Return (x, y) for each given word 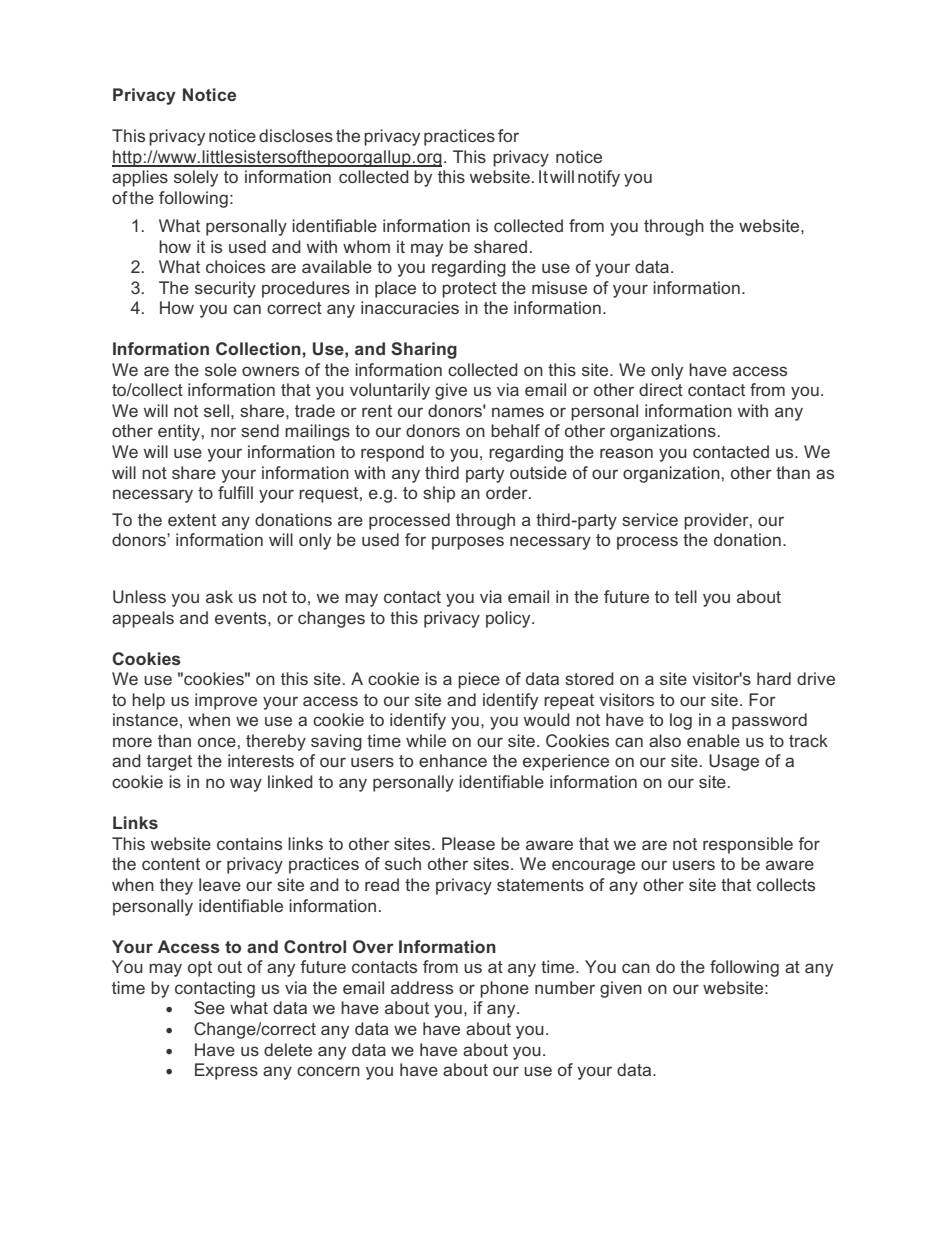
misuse (559, 287)
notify (599, 178)
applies (140, 178)
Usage (734, 762)
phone (504, 989)
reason (626, 453)
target (169, 763)
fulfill (235, 492)
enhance (453, 760)
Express (226, 1071)
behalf (515, 430)
